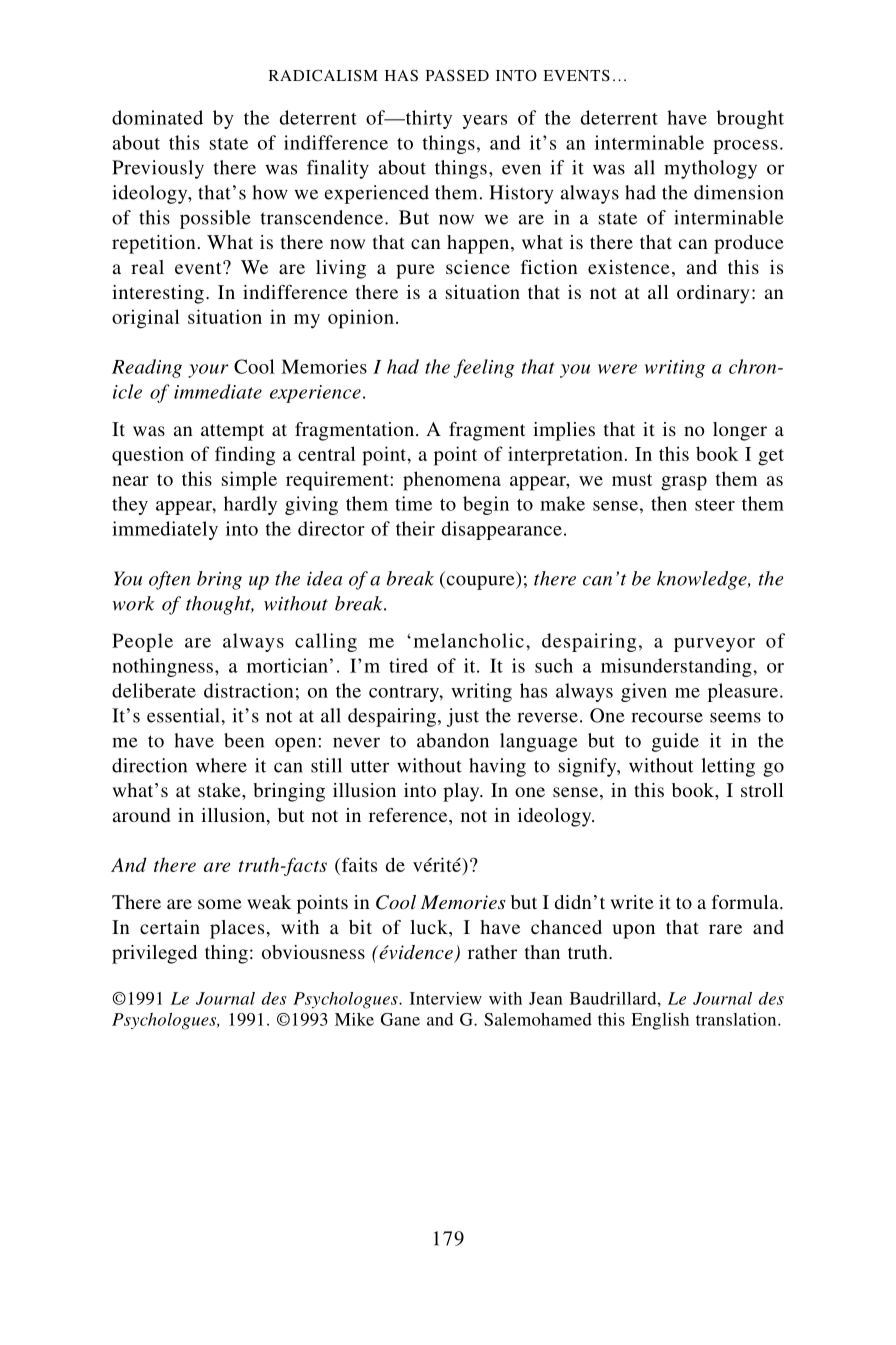 The height and width of the document is (1345, 896). I want to click on dominated, so click(157, 117).
